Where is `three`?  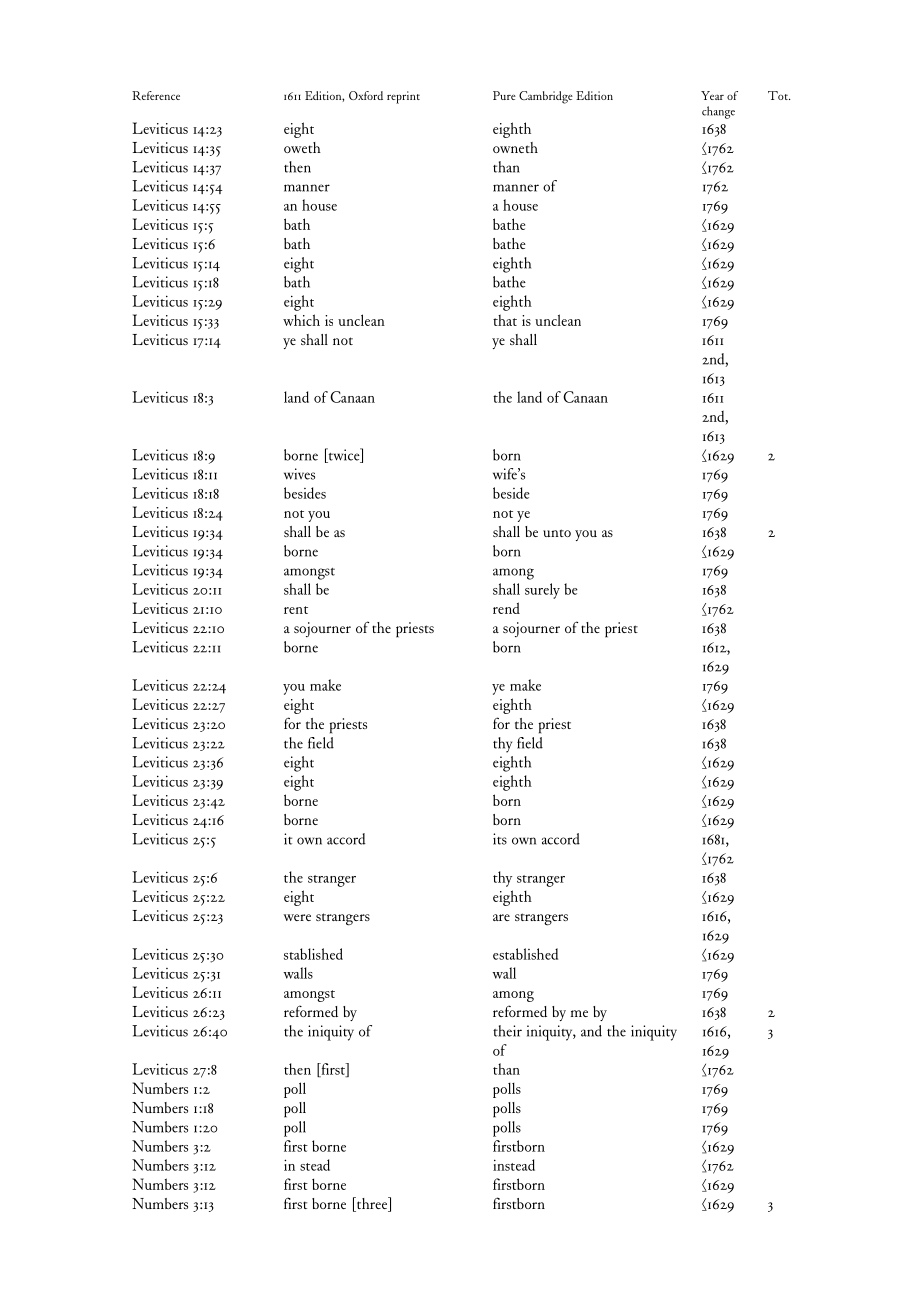 three is located at coordinates (372, 1204).
